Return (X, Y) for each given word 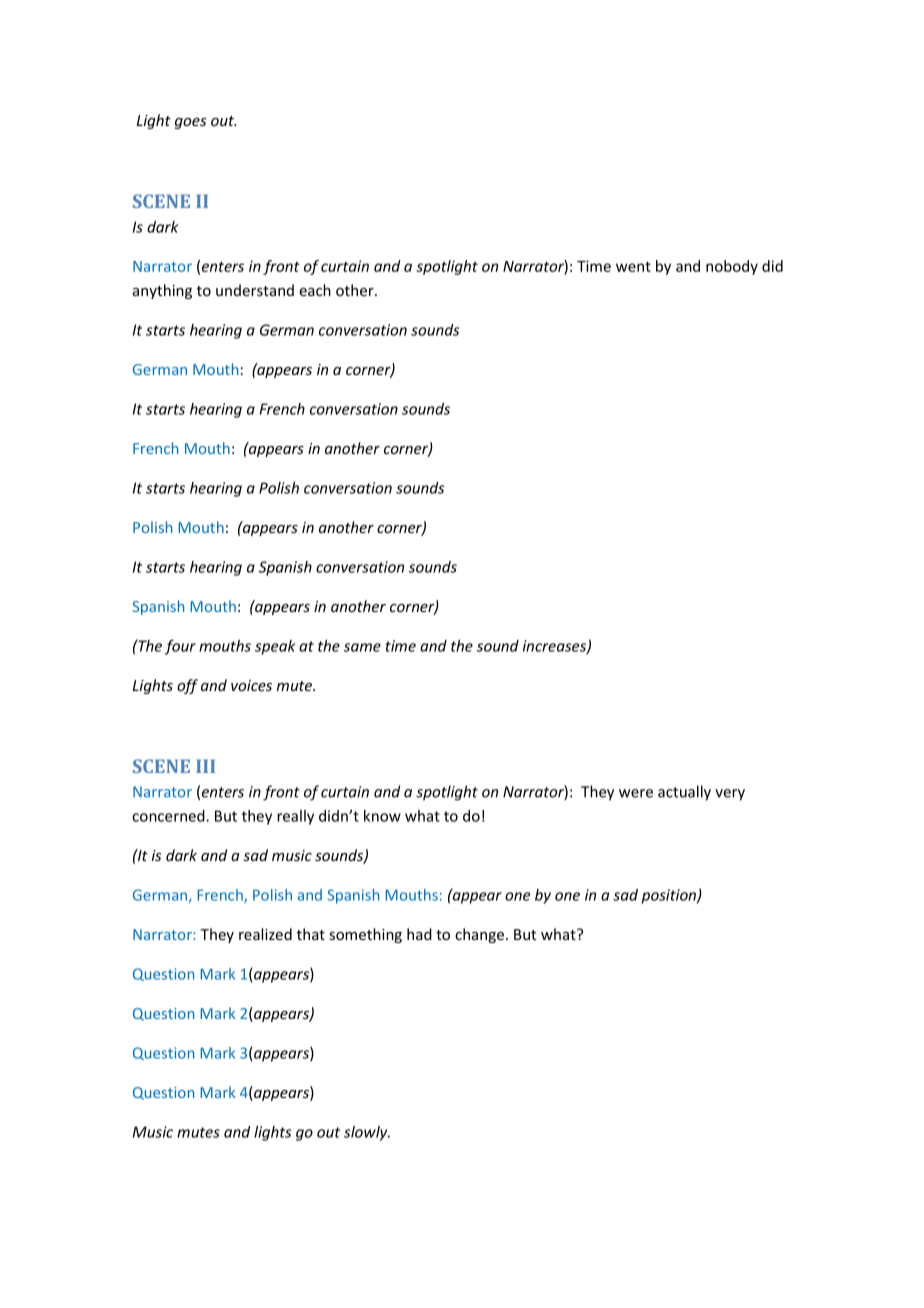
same (362, 647)
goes (190, 123)
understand (255, 290)
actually (684, 793)
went (633, 266)
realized (265, 934)
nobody (732, 267)
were (636, 793)
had (419, 934)
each (315, 290)
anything (162, 291)
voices (251, 685)
